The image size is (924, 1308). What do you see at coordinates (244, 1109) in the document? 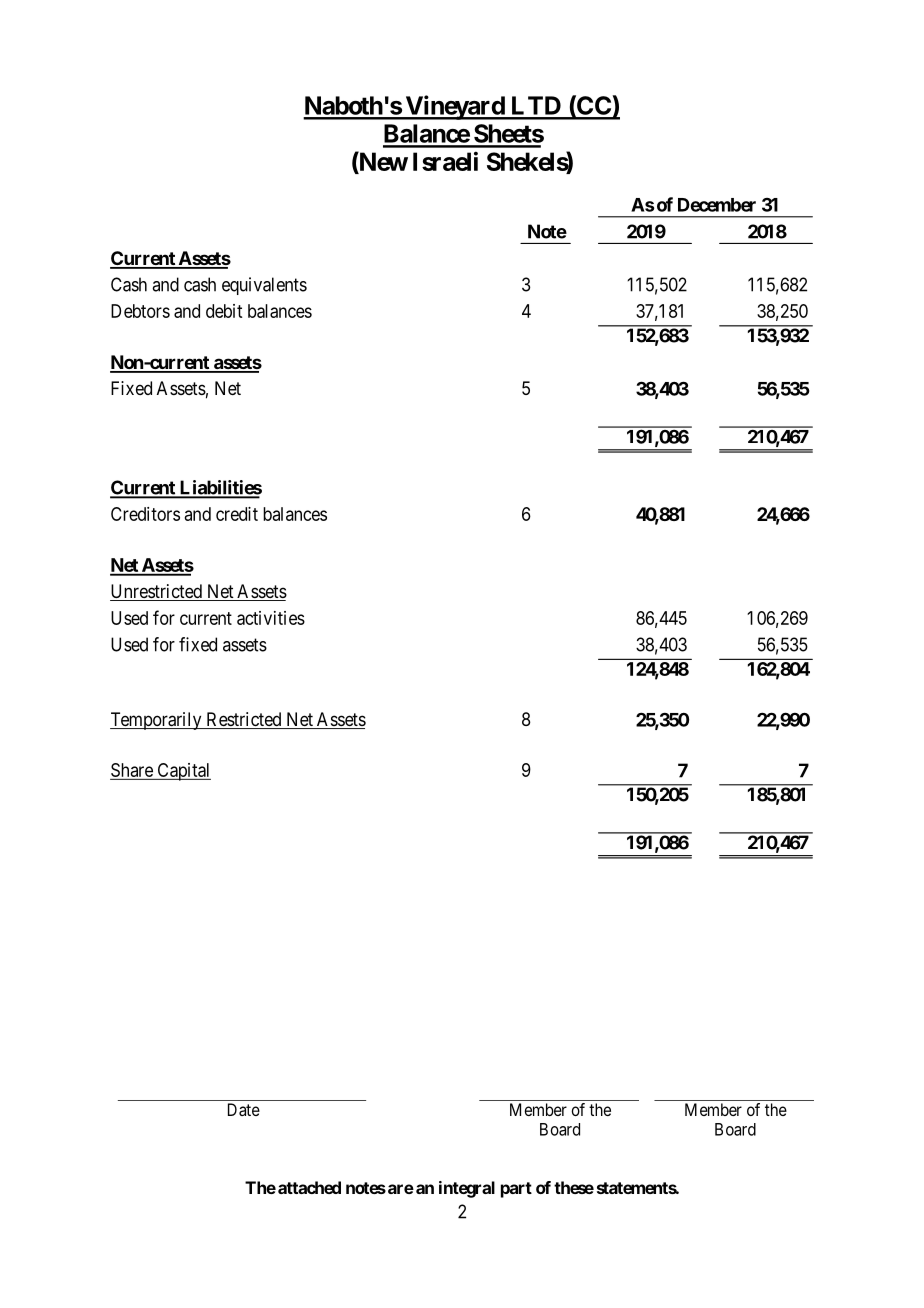
I see `Date` at bounding box center [244, 1109].
